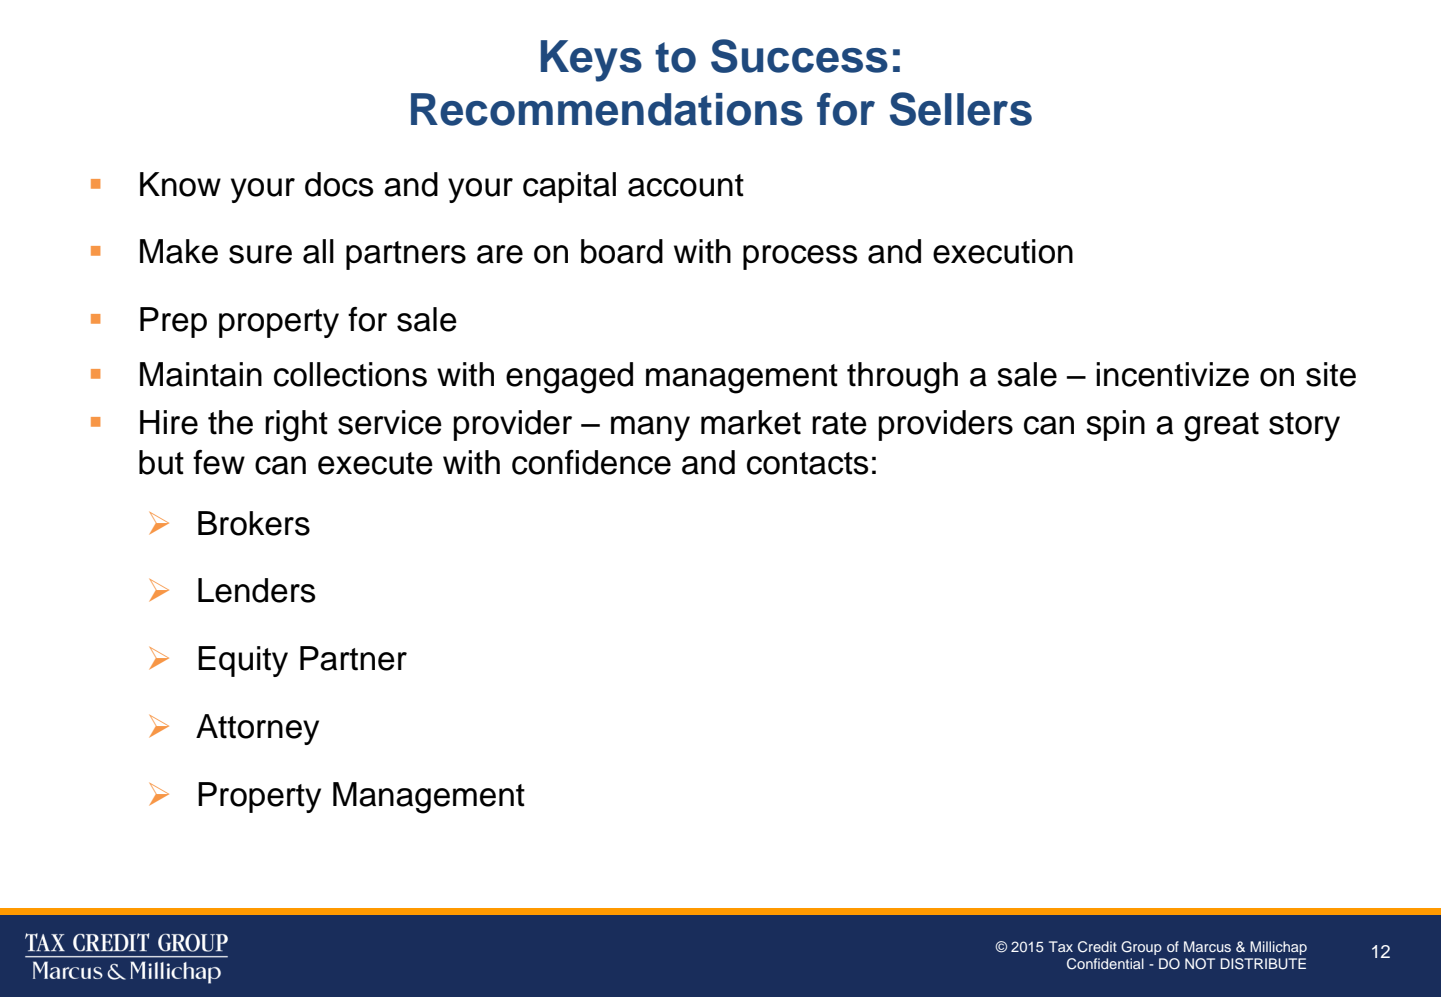 This screenshot has height=997, width=1441. What do you see at coordinates (799, 56) in the screenshot?
I see `Success` at bounding box center [799, 56].
